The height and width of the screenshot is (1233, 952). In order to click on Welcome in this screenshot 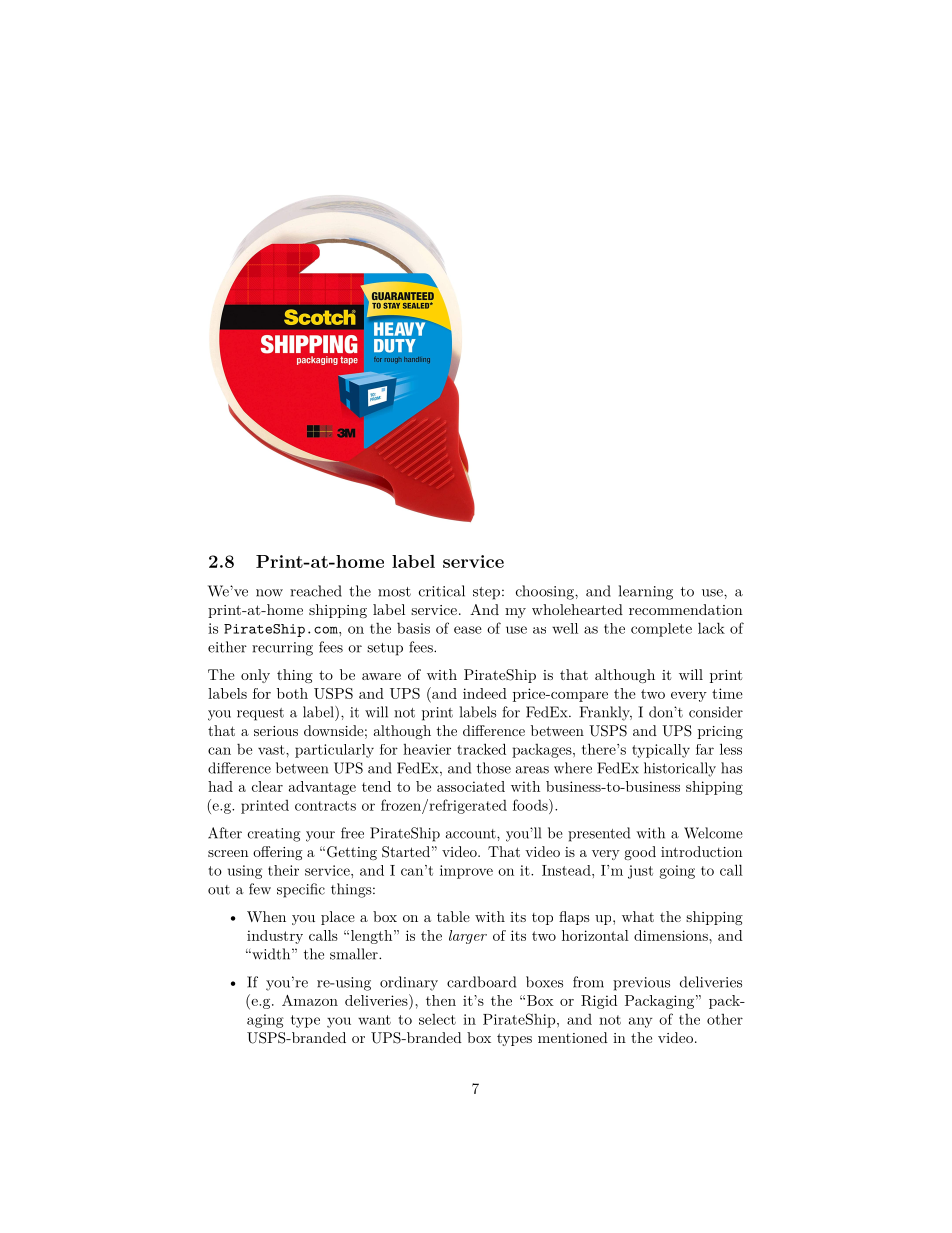, I will do `click(713, 833)`.
